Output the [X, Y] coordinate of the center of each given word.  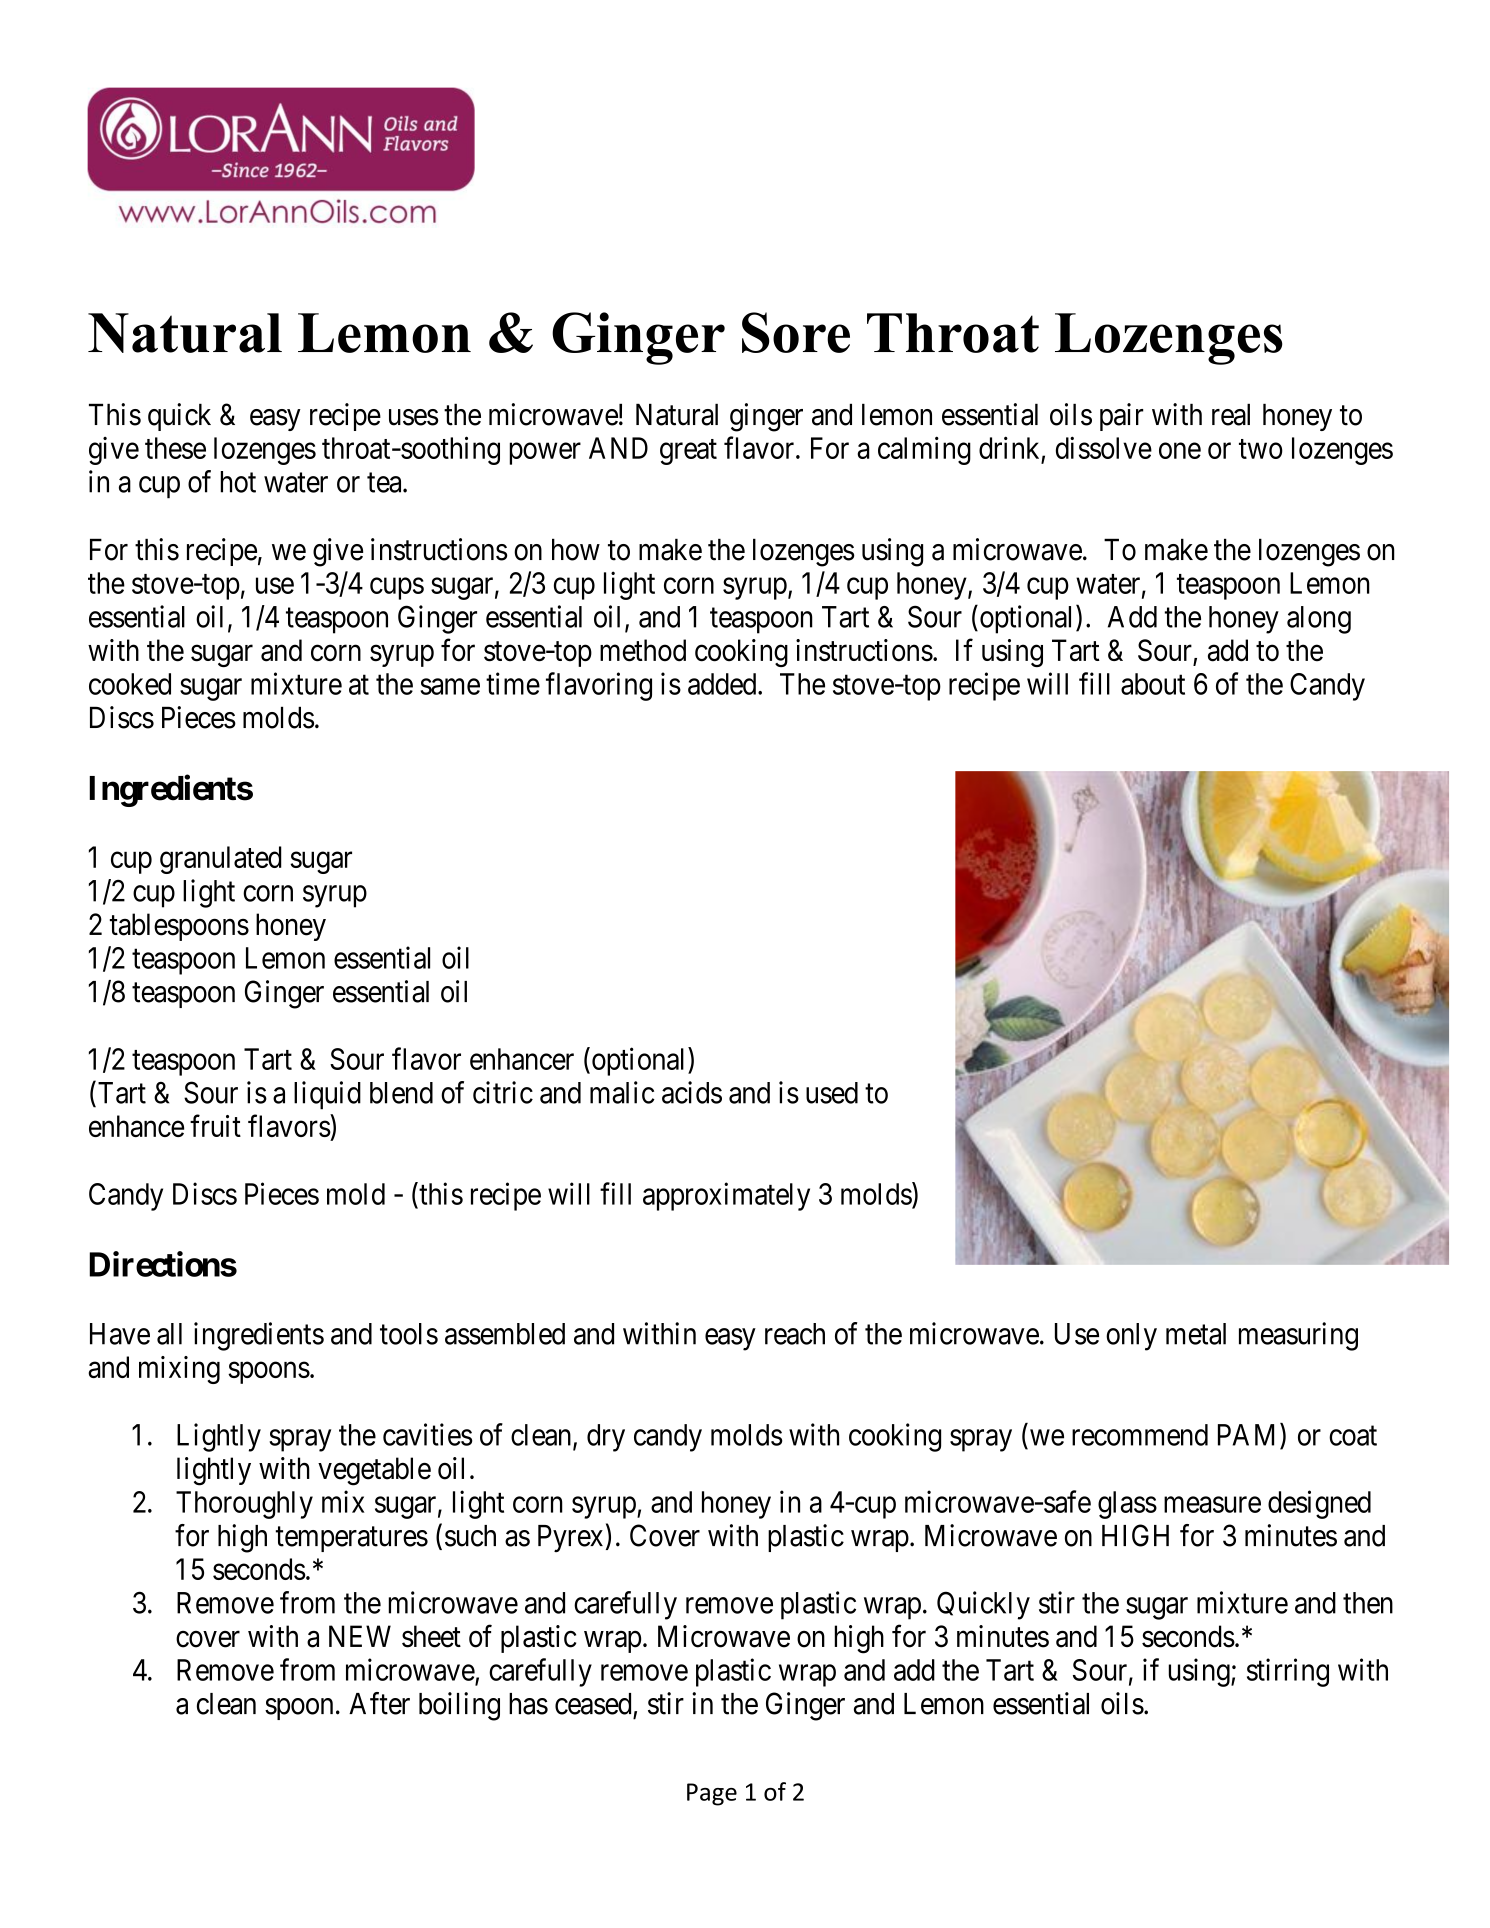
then [1368, 1603]
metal [1196, 1334]
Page [712, 1794]
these [175, 448]
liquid [327, 1095]
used [832, 1093]
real [1231, 414]
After [379, 1703]
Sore [796, 332]
